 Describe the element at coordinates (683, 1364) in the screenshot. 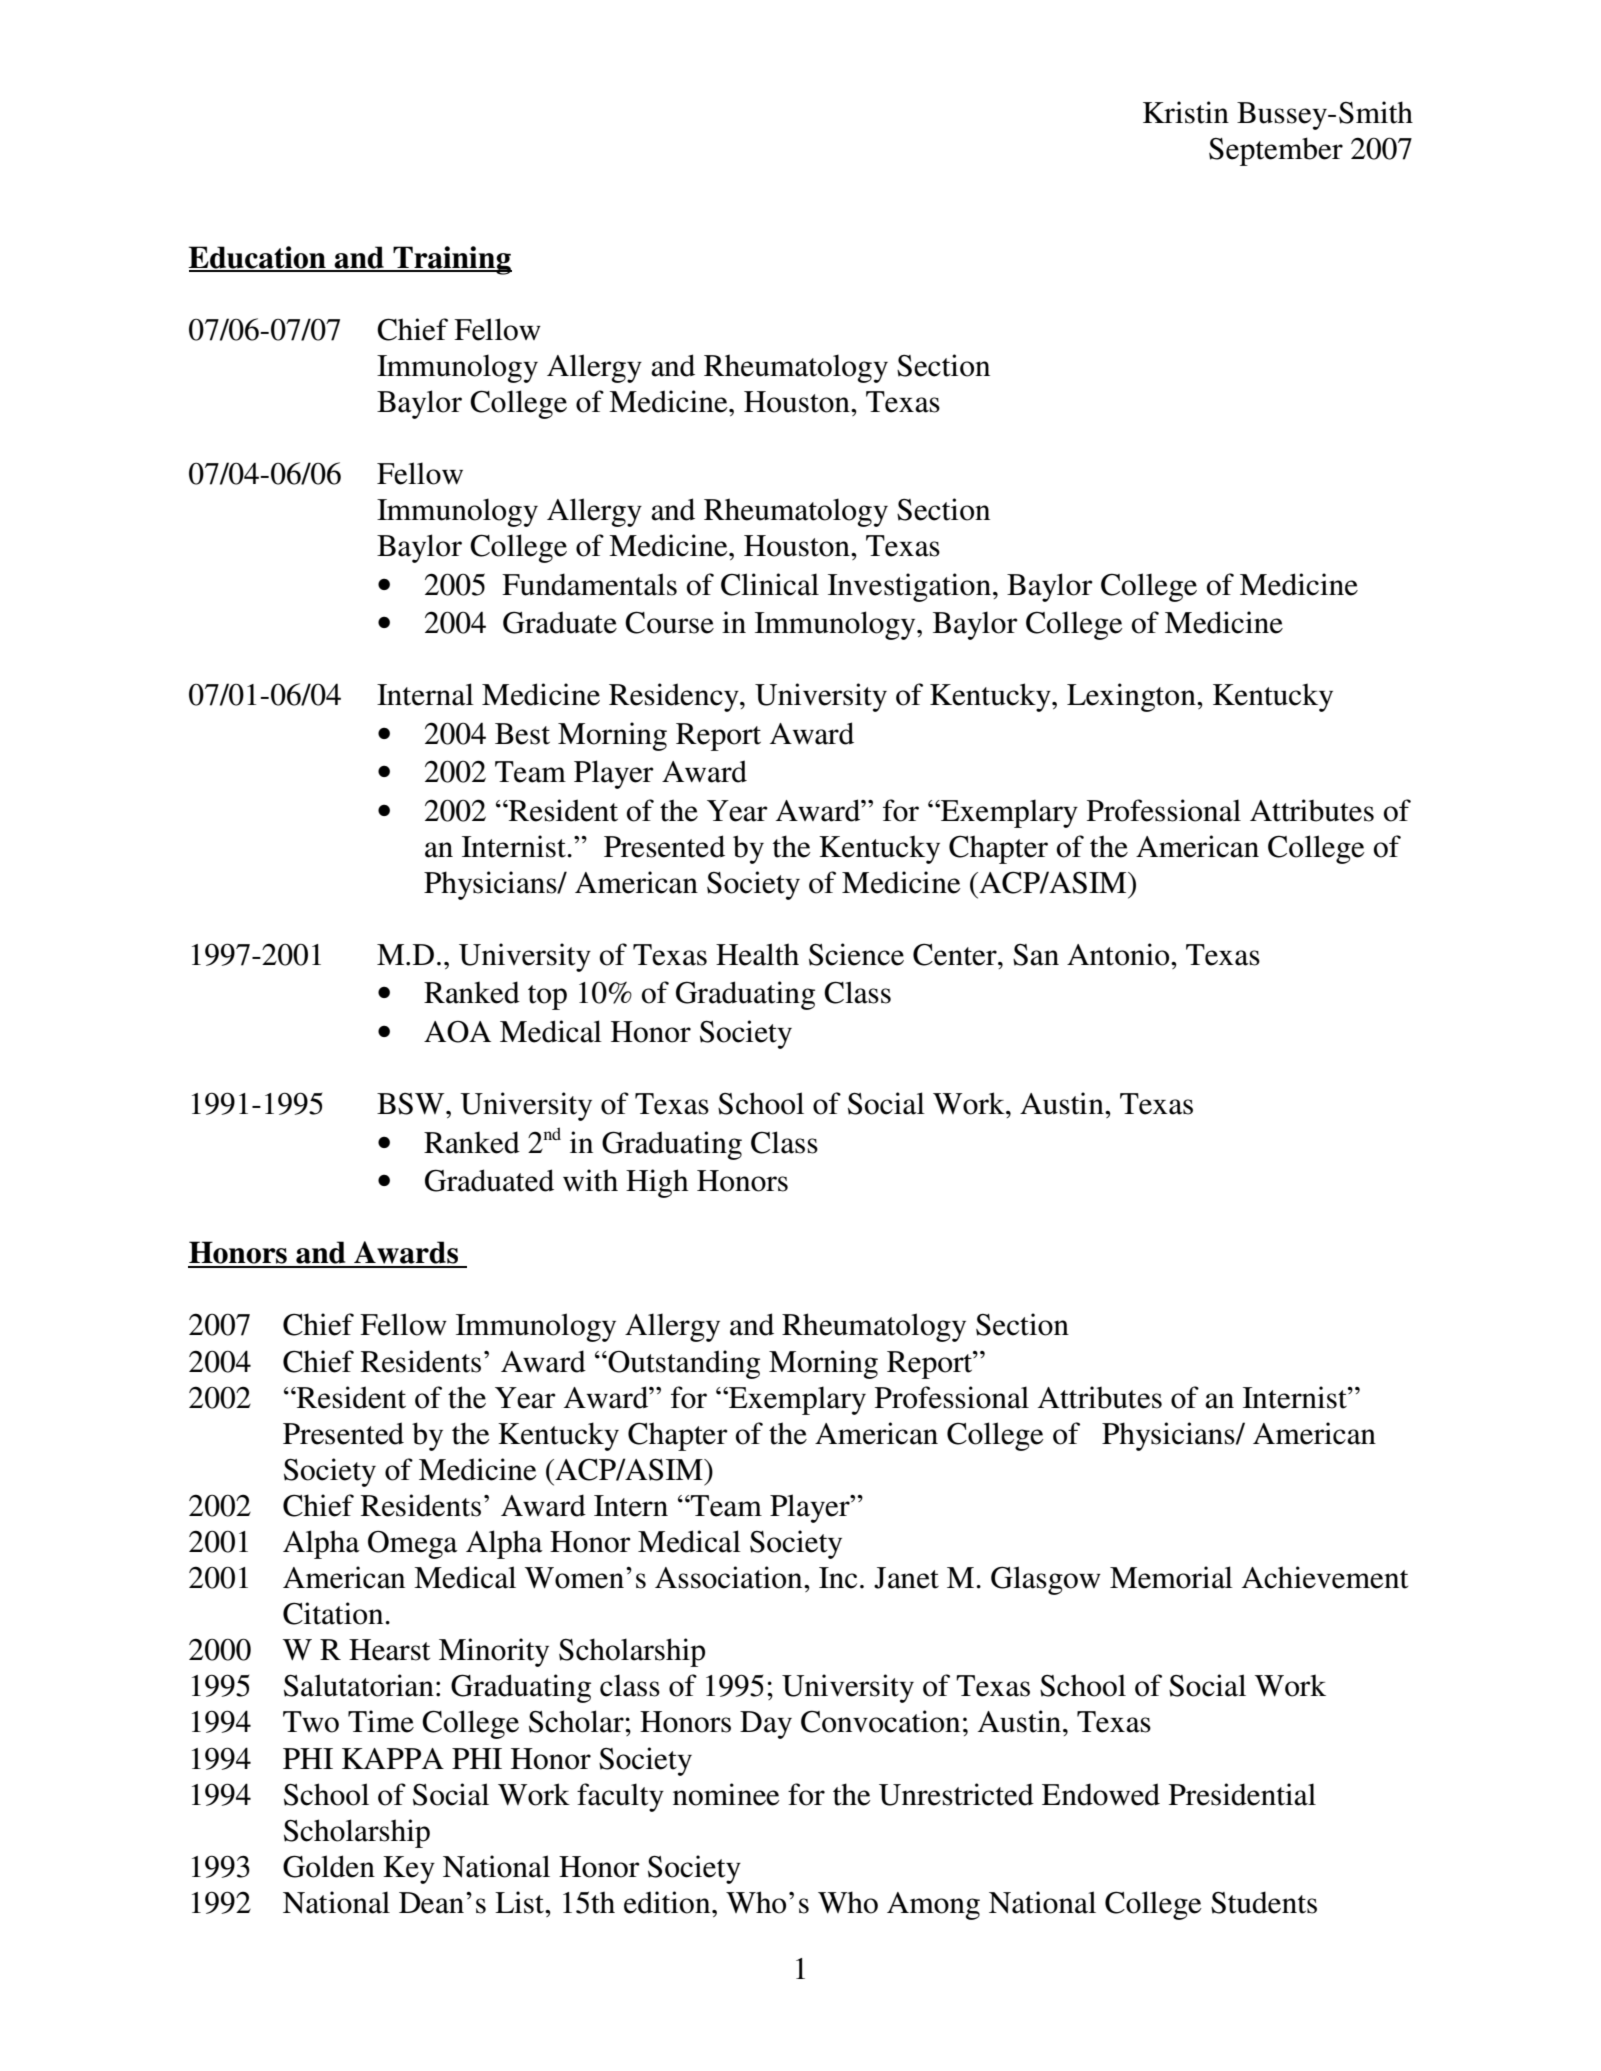

I see `Outstanding` at that location.
